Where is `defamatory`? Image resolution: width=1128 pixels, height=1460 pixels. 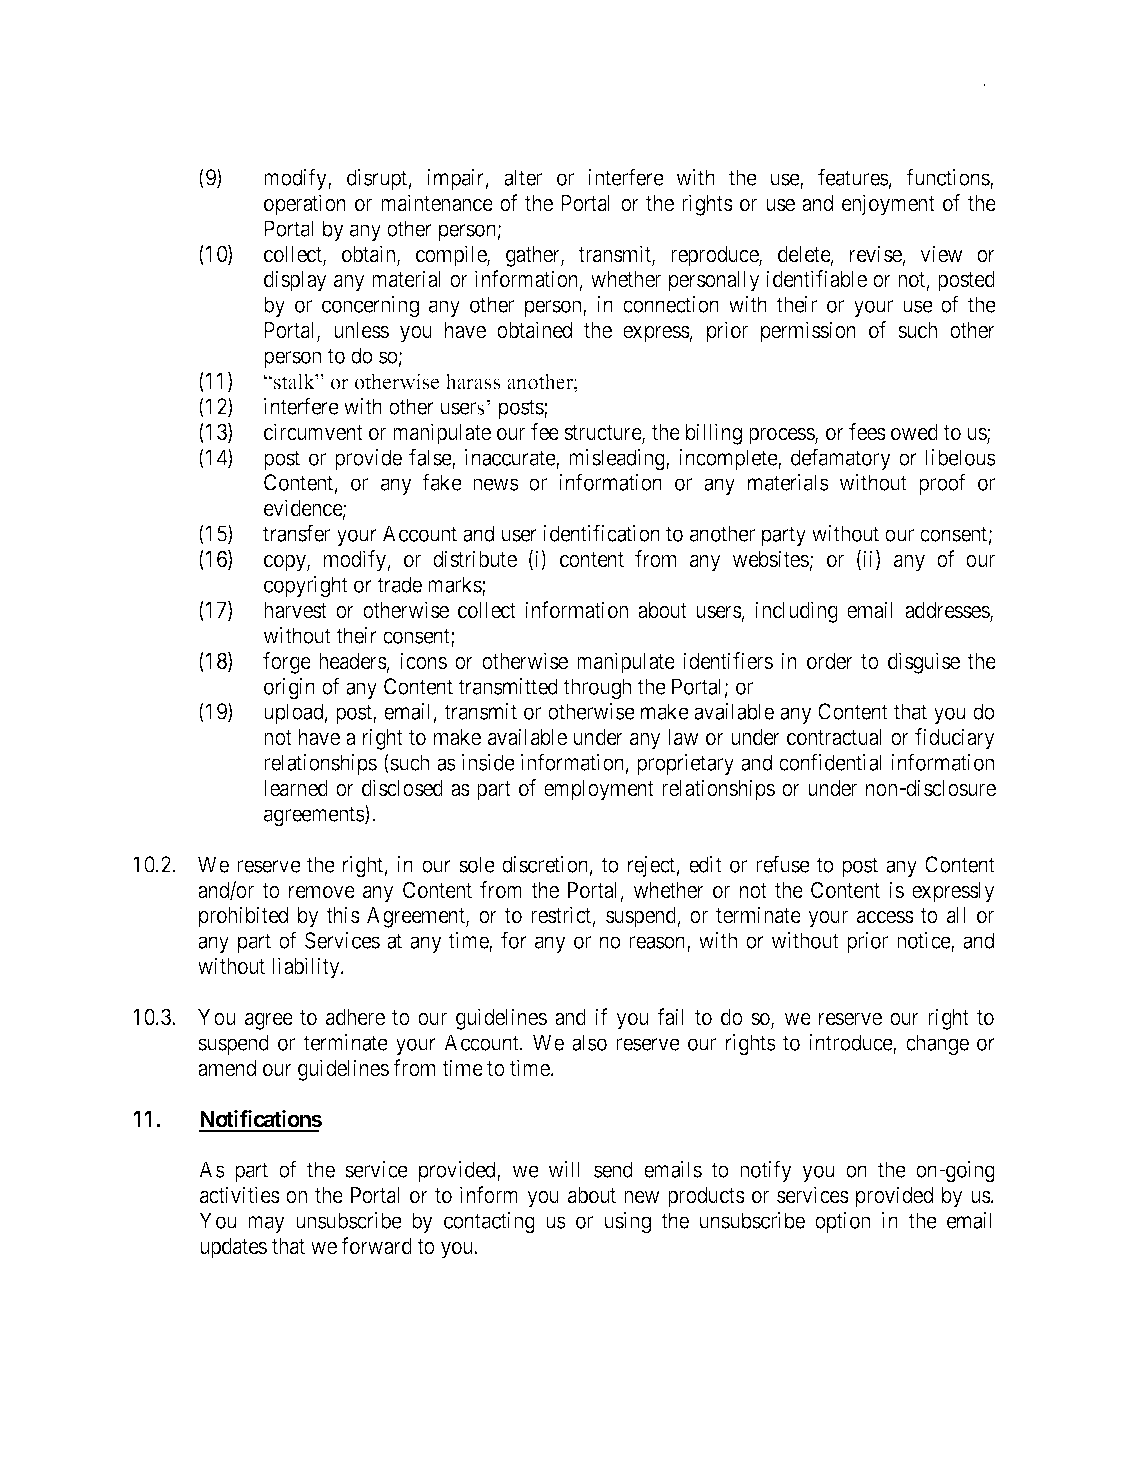
defamatory is located at coordinates (841, 459).
